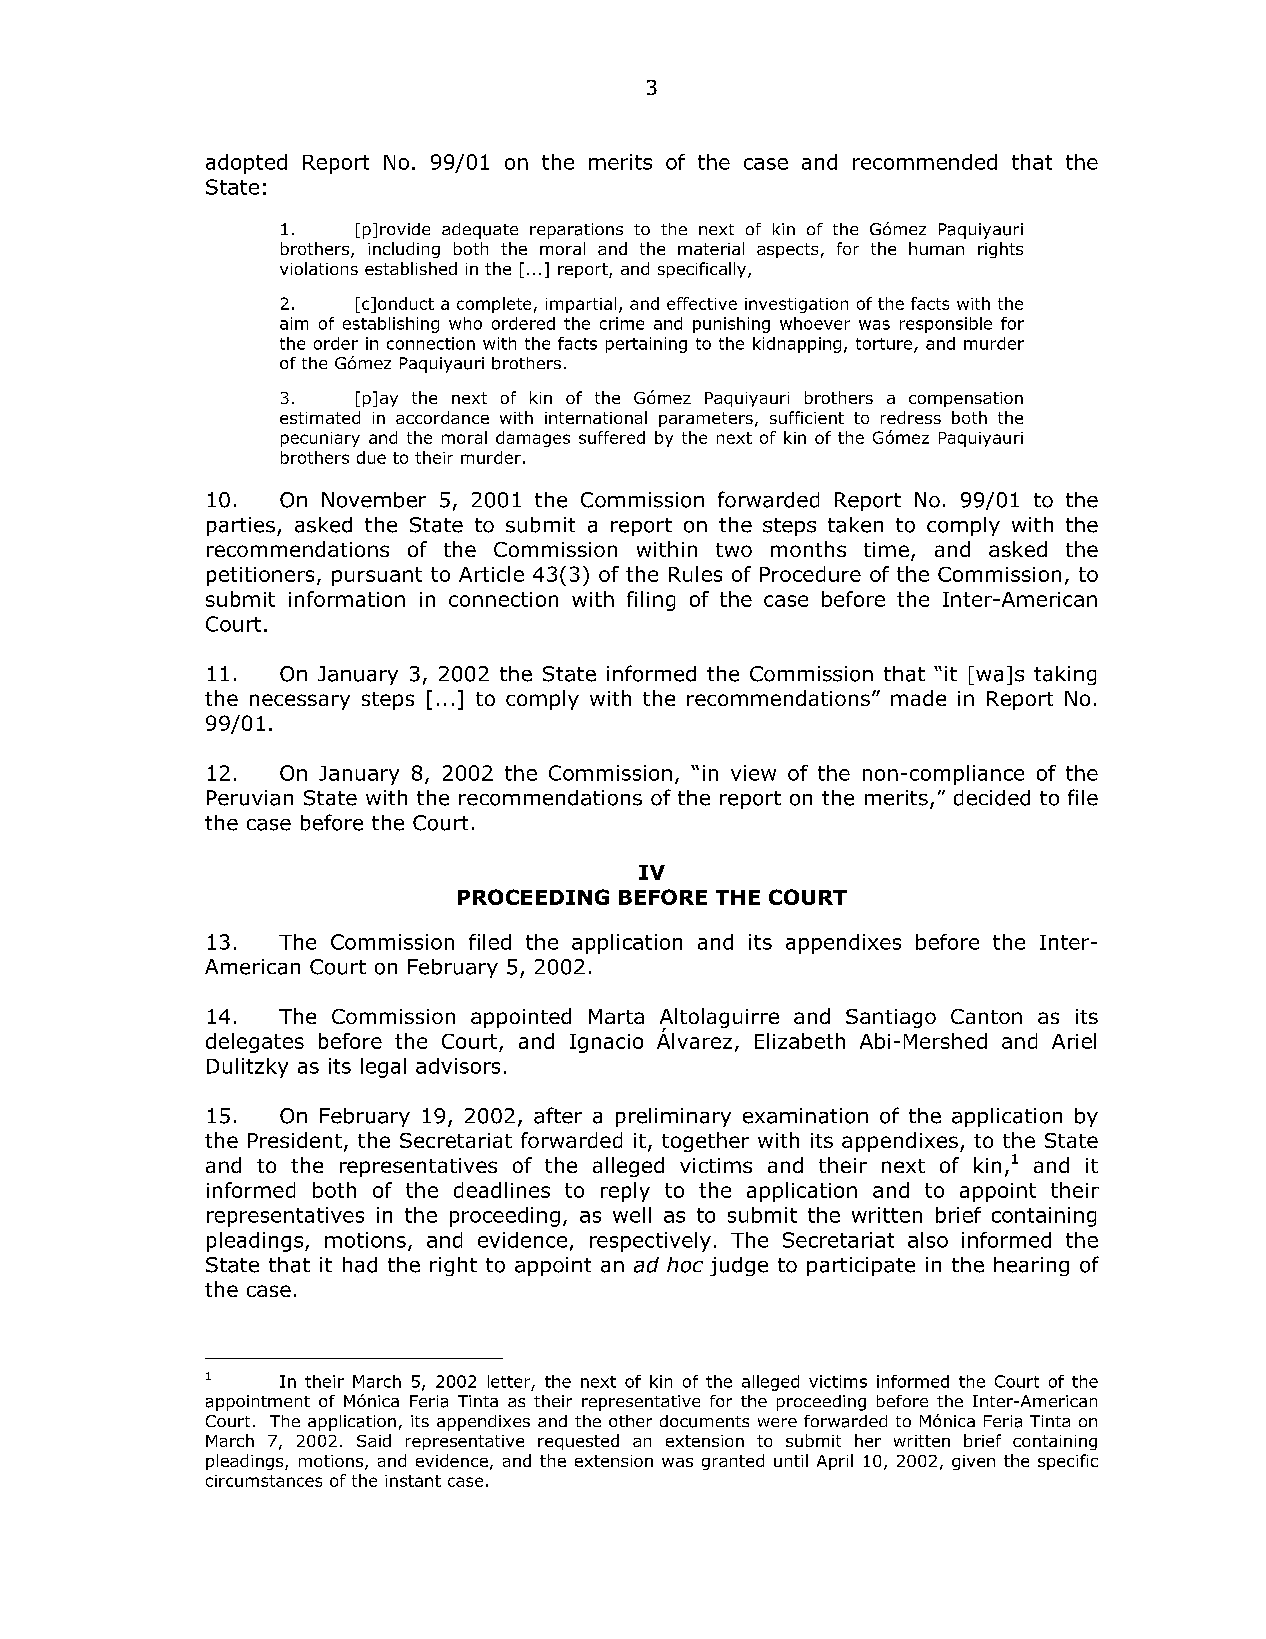 The width and height of the screenshot is (1266, 1639). I want to click on material, so click(711, 248).
